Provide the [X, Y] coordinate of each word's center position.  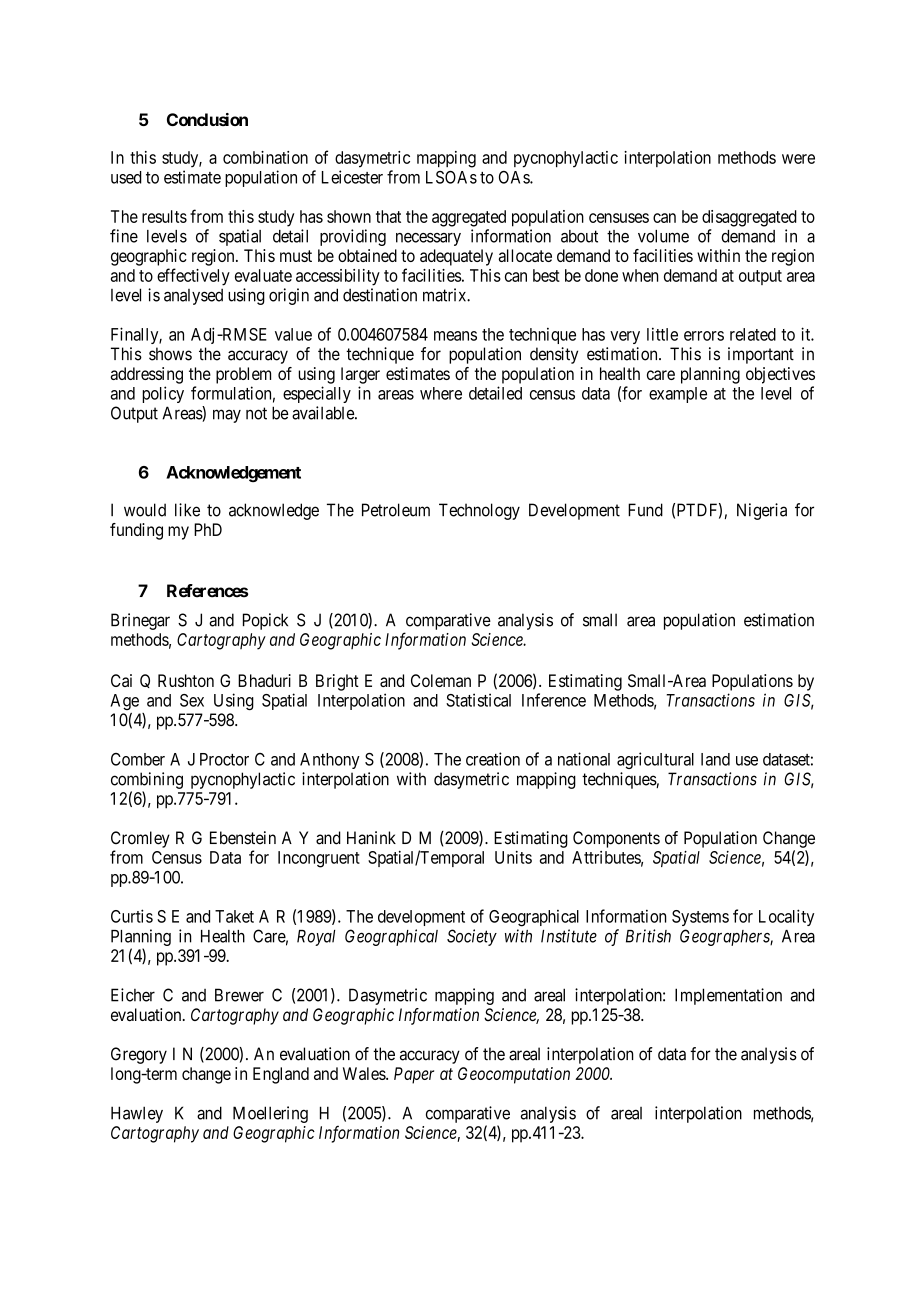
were [798, 159]
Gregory [139, 1055]
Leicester [352, 177]
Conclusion [207, 119]
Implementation [728, 996]
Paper [414, 1075]
